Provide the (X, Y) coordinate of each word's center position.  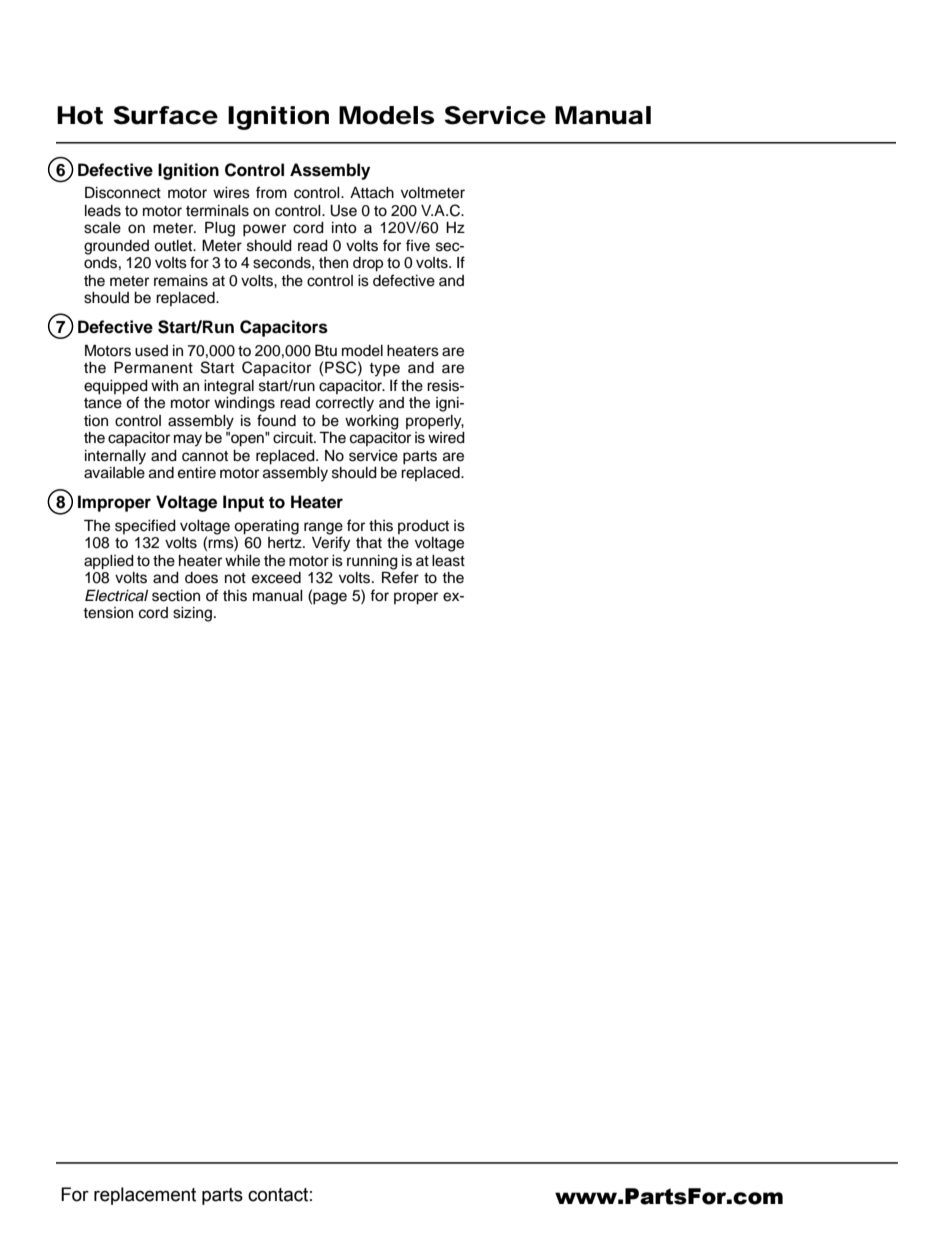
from (271, 192)
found (276, 420)
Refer (400, 576)
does (201, 578)
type (384, 370)
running (372, 563)
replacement (145, 1196)
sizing (192, 614)
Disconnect (123, 192)
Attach (372, 193)
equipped (116, 387)
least (448, 561)
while (242, 561)
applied (109, 562)
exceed (276, 578)
